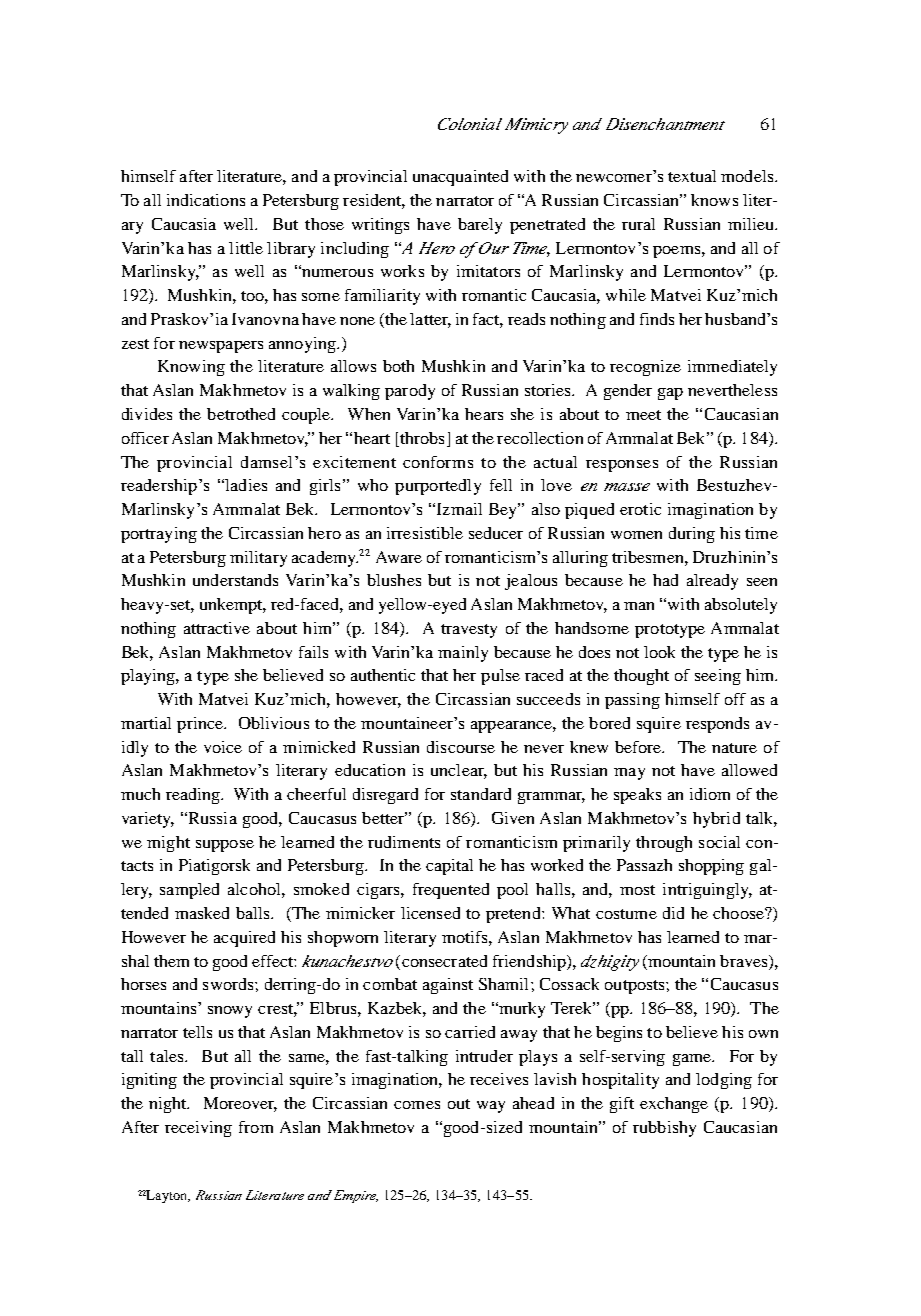 Image resolution: width=921 pixels, height=1316 pixels. I want to click on attractive, so click(217, 628).
